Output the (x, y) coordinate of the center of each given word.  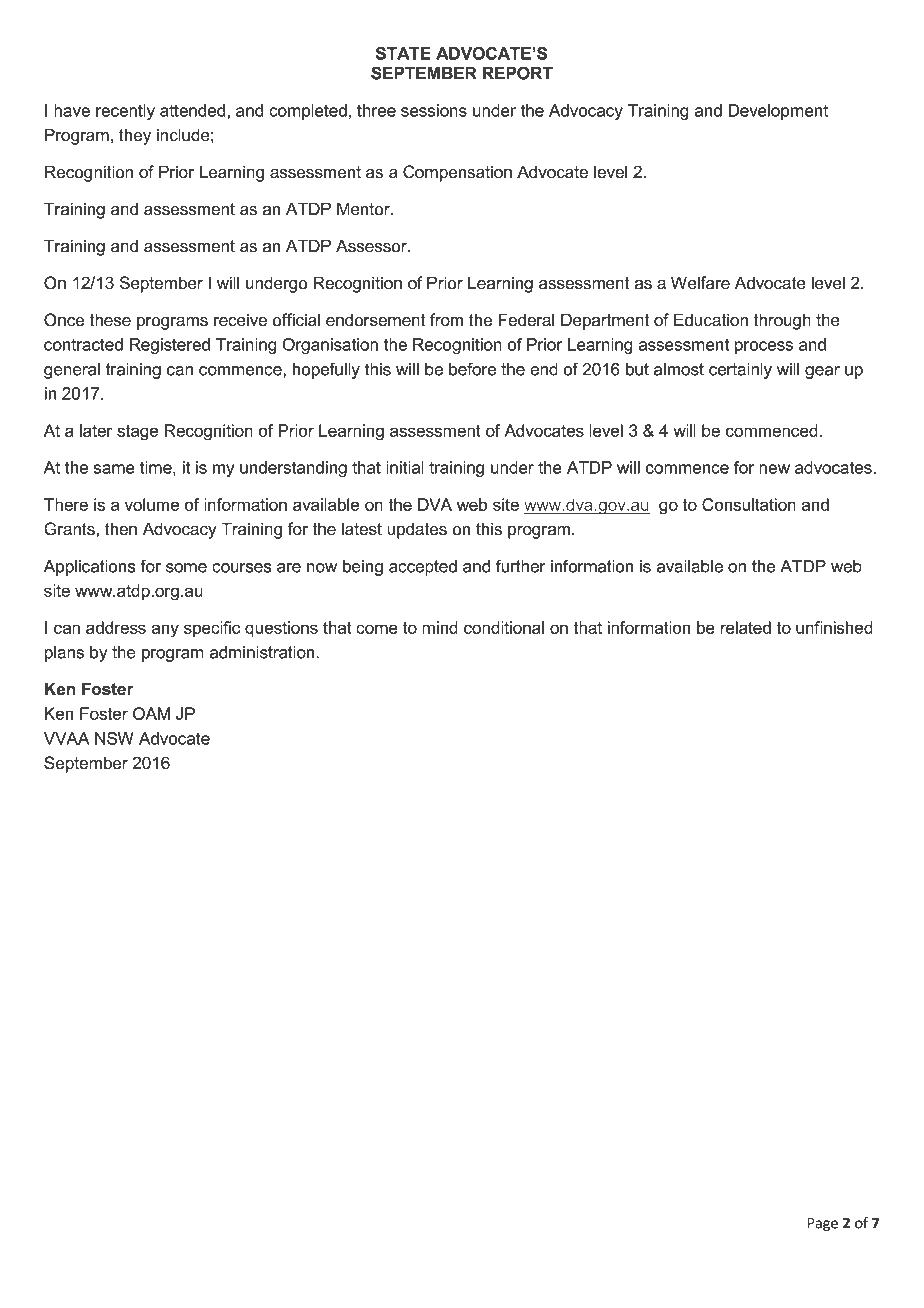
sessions (434, 110)
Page (823, 1225)
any (165, 631)
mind (440, 627)
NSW (114, 738)
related (745, 627)
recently (125, 112)
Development (778, 112)
